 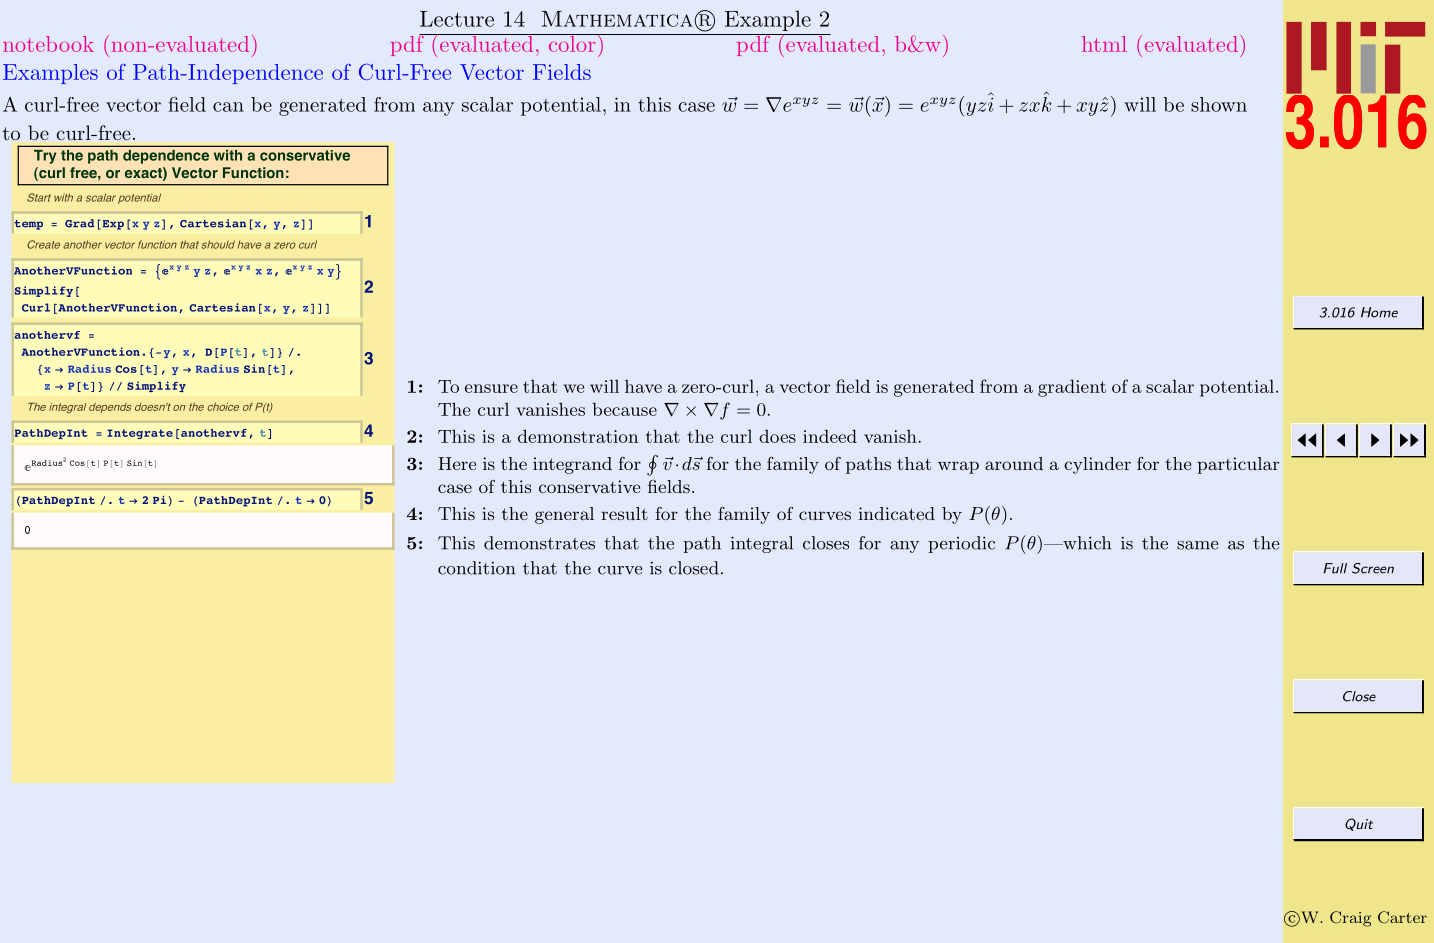 I want to click on Lecture, so click(x=457, y=19).
